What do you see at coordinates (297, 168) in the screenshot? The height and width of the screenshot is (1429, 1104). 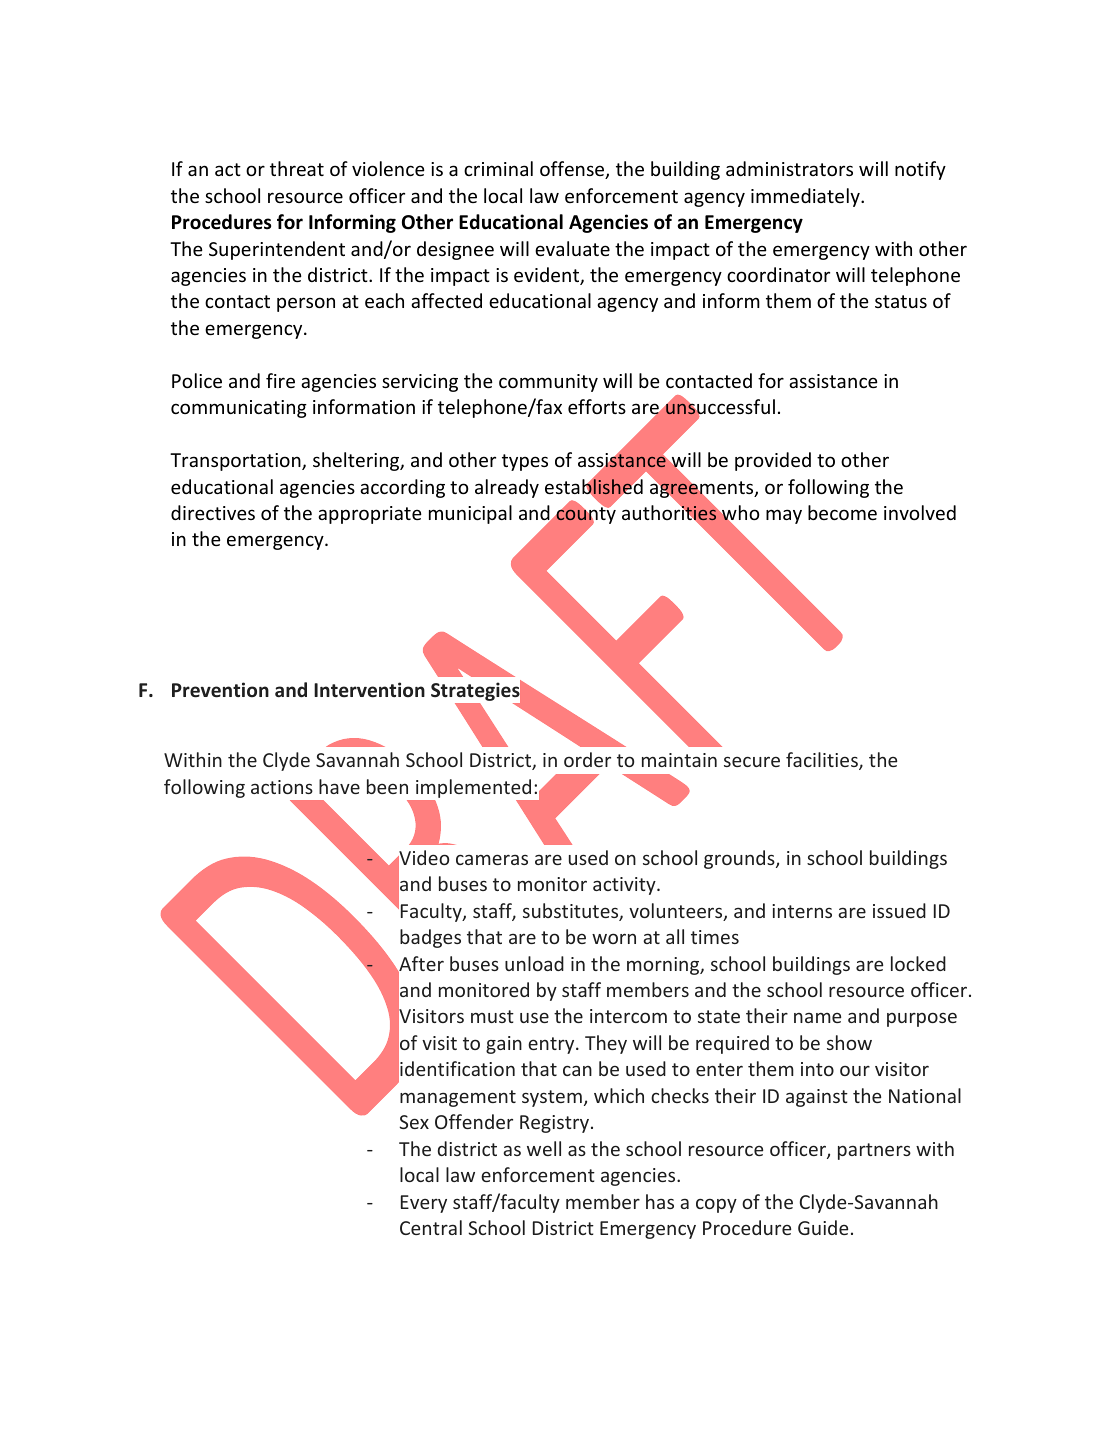 I see `threat` at bounding box center [297, 168].
